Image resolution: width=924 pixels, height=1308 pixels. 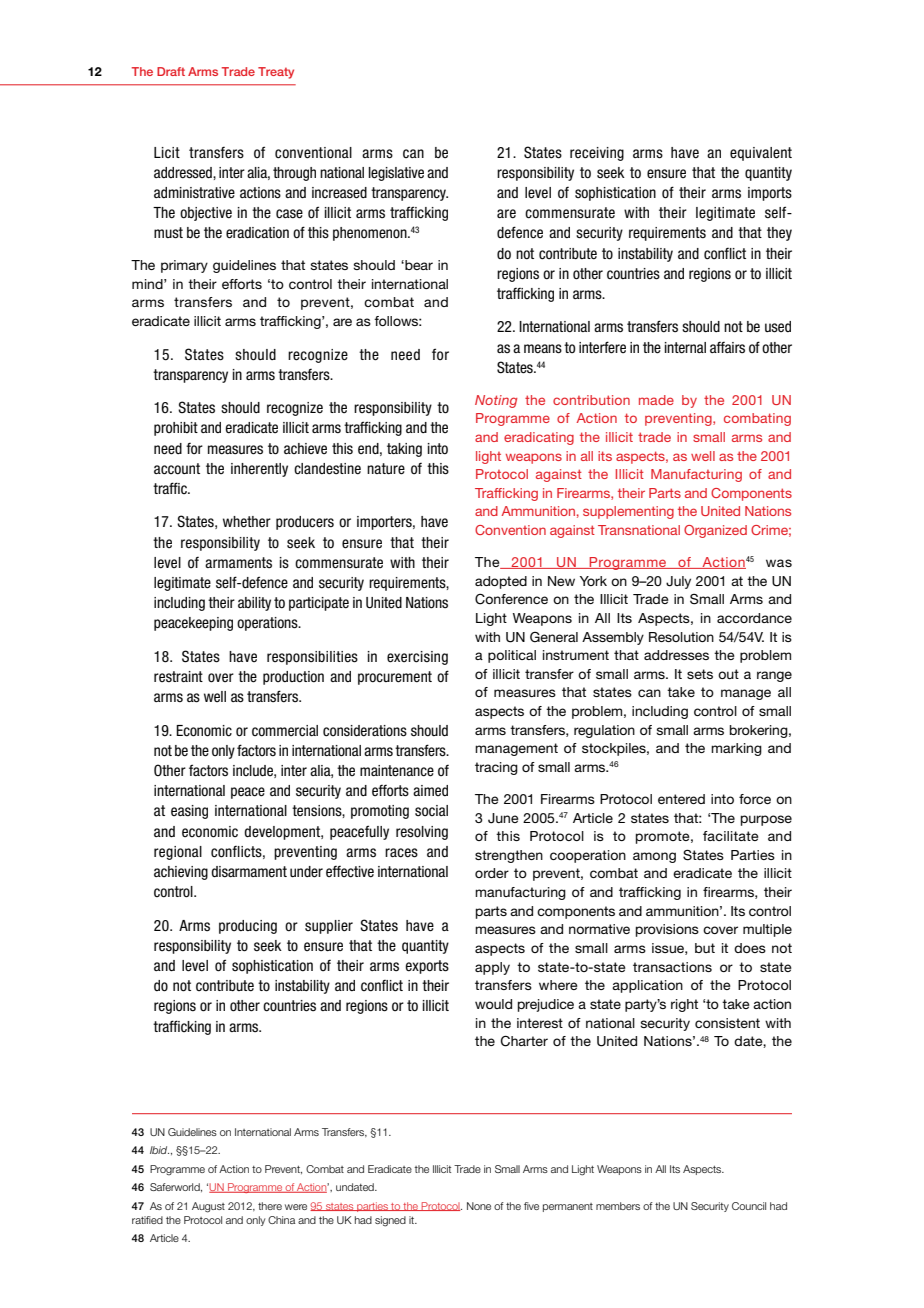 I want to click on None, so click(x=479, y=1206).
